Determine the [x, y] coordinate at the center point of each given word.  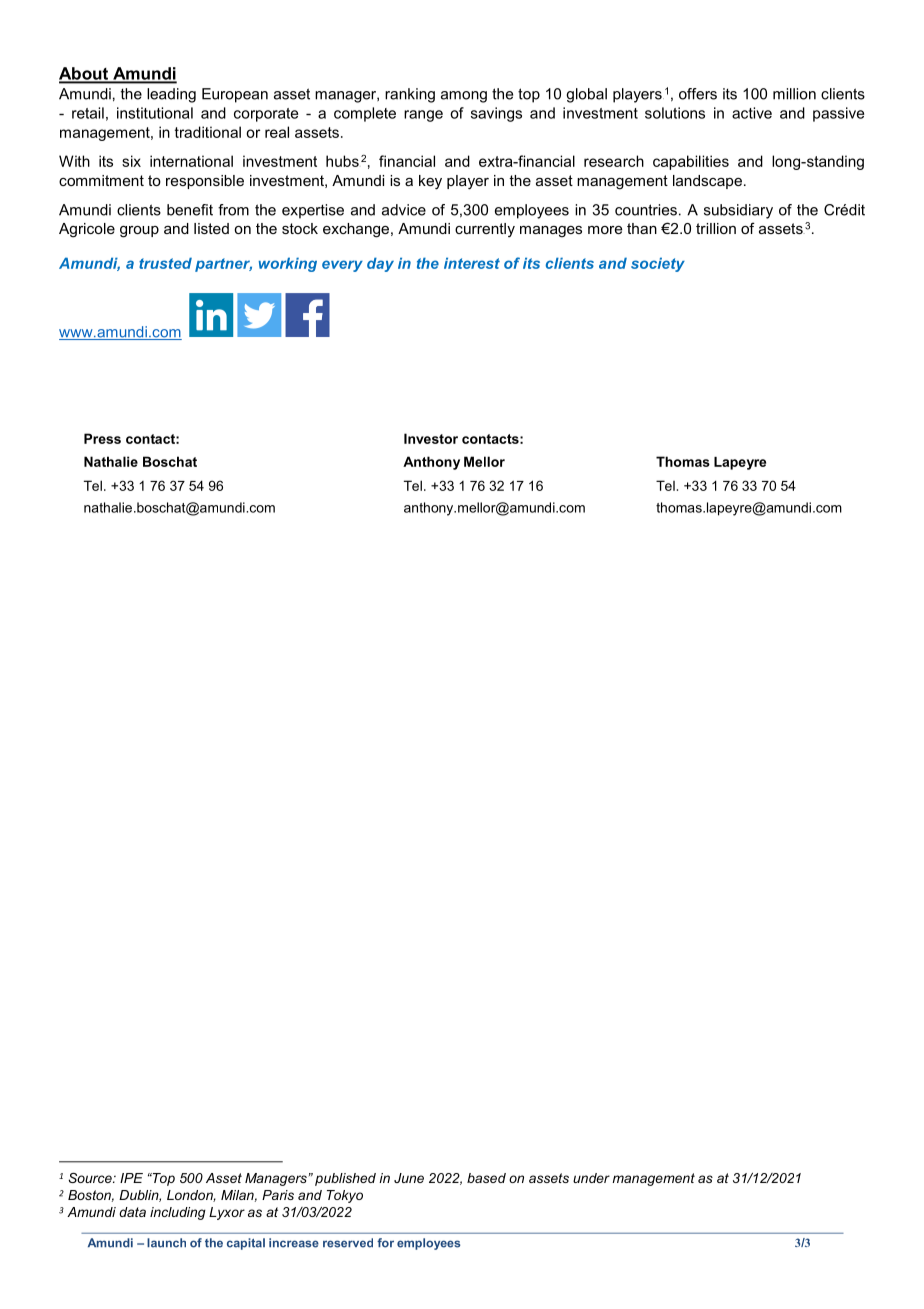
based [486, 1178]
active [752, 113]
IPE [131, 1178]
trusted [165, 263]
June [409, 1178]
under [591, 1178]
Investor [431, 438]
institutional [155, 113]
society [658, 264]
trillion [716, 228]
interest [472, 263]
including [178, 1213]
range [423, 116]
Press [102, 438]
